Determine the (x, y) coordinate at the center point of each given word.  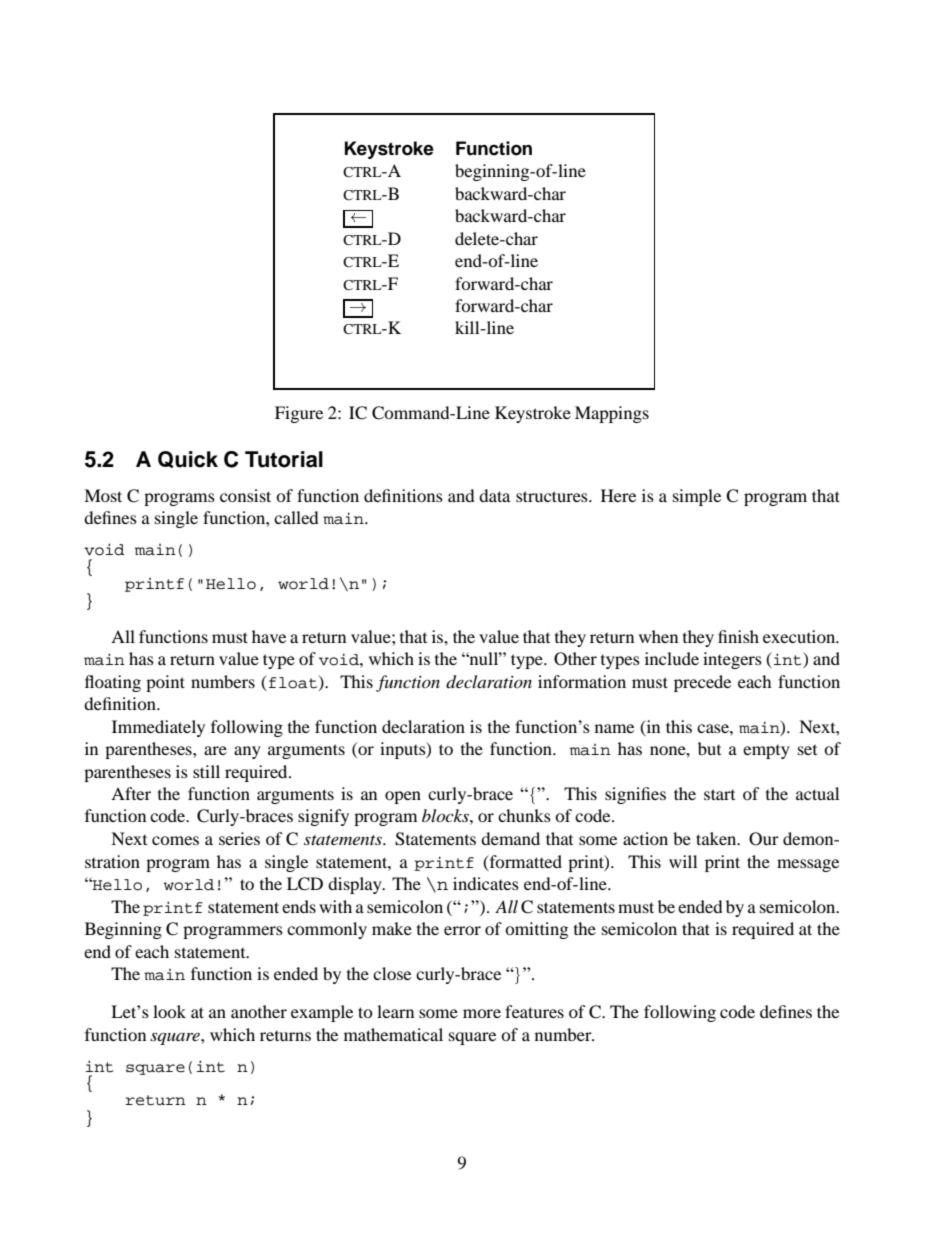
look (169, 1011)
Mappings (612, 414)
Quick (188, 459)
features (534, 1011)
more (482, 1013)
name (614, 728)
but (709, 748)
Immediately (158, 728)
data (494, 495)
